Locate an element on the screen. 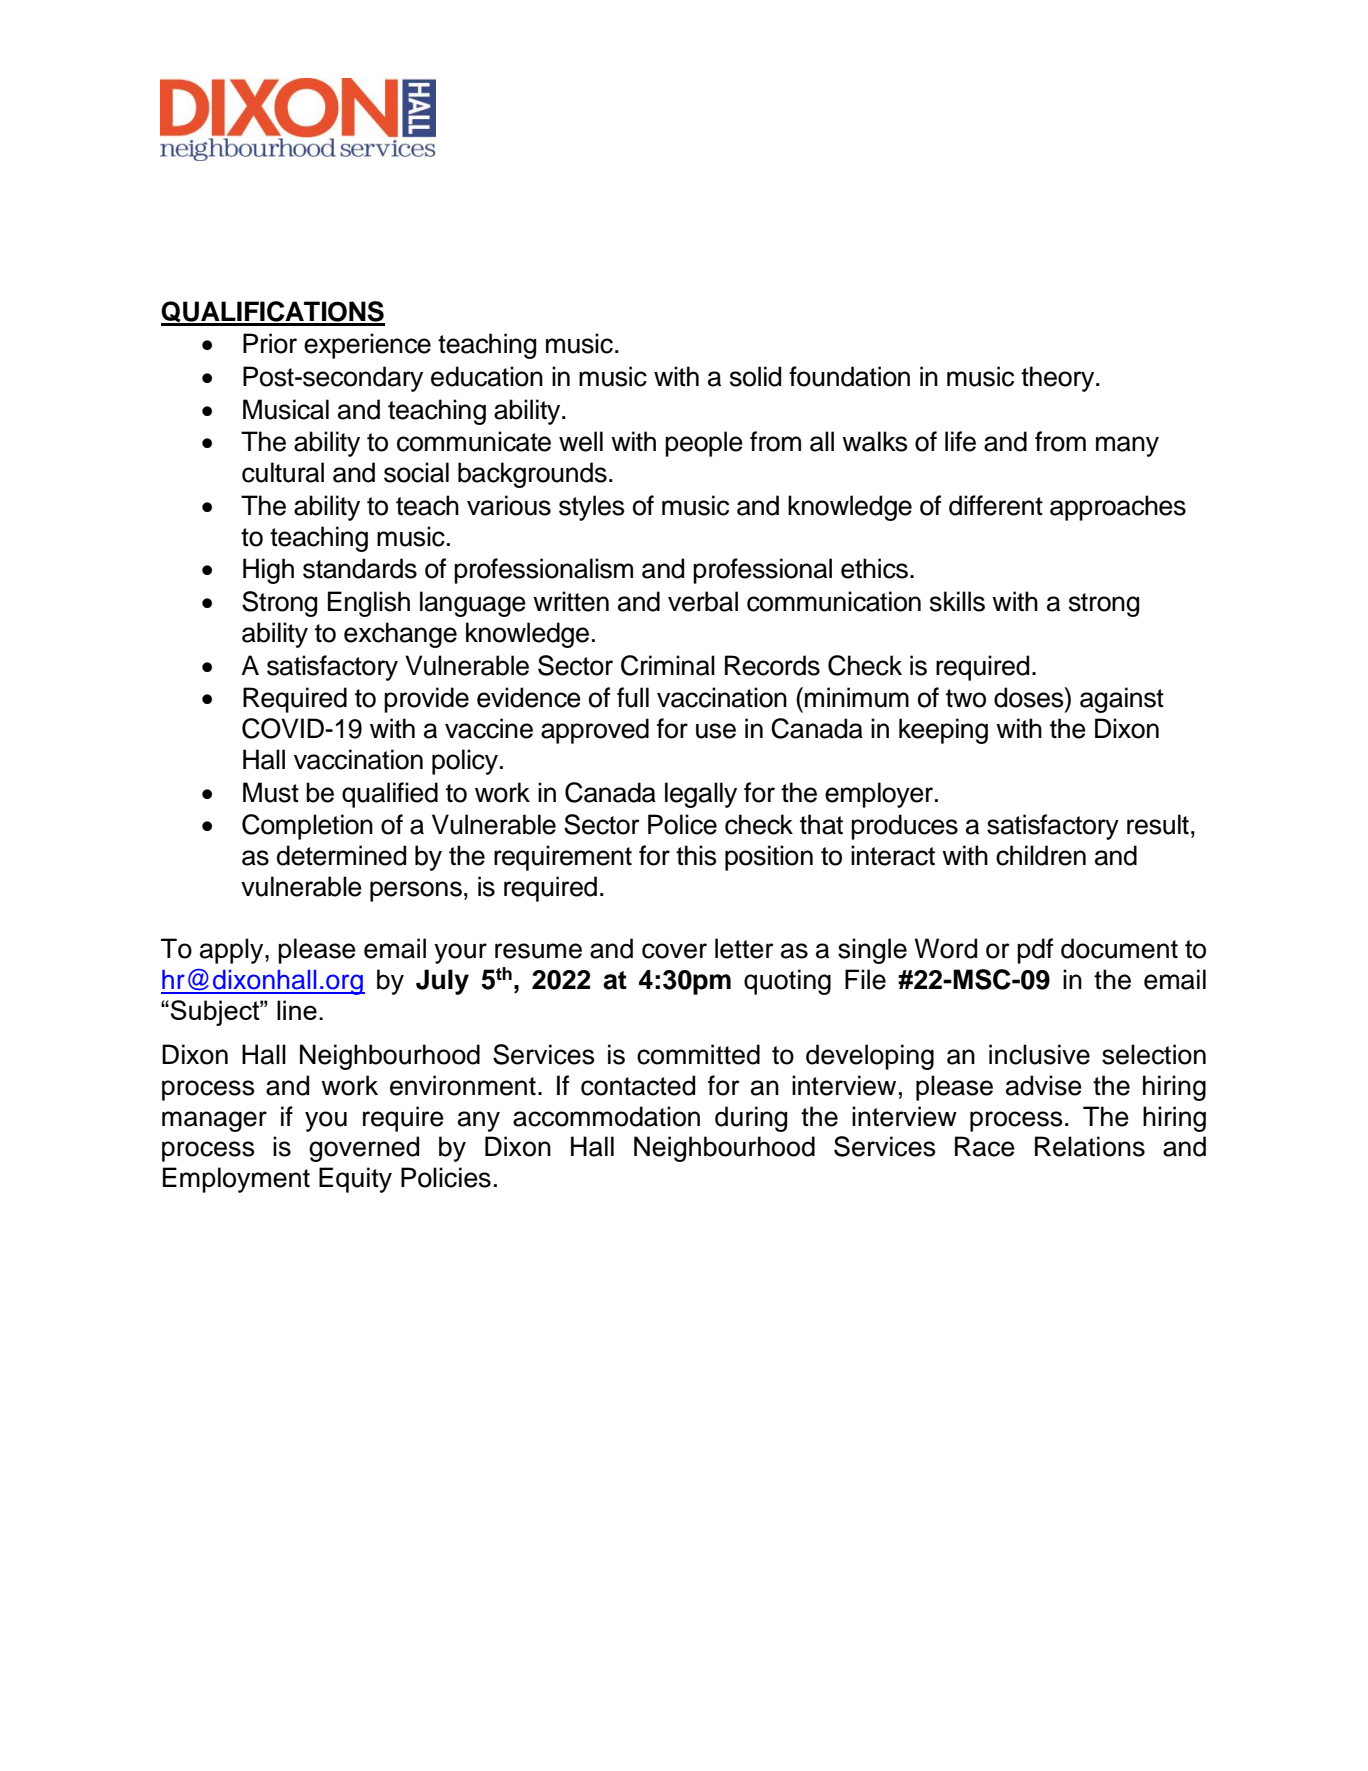 The image size is (1368, 1771). theory is located at coordinates (1059, 379).
